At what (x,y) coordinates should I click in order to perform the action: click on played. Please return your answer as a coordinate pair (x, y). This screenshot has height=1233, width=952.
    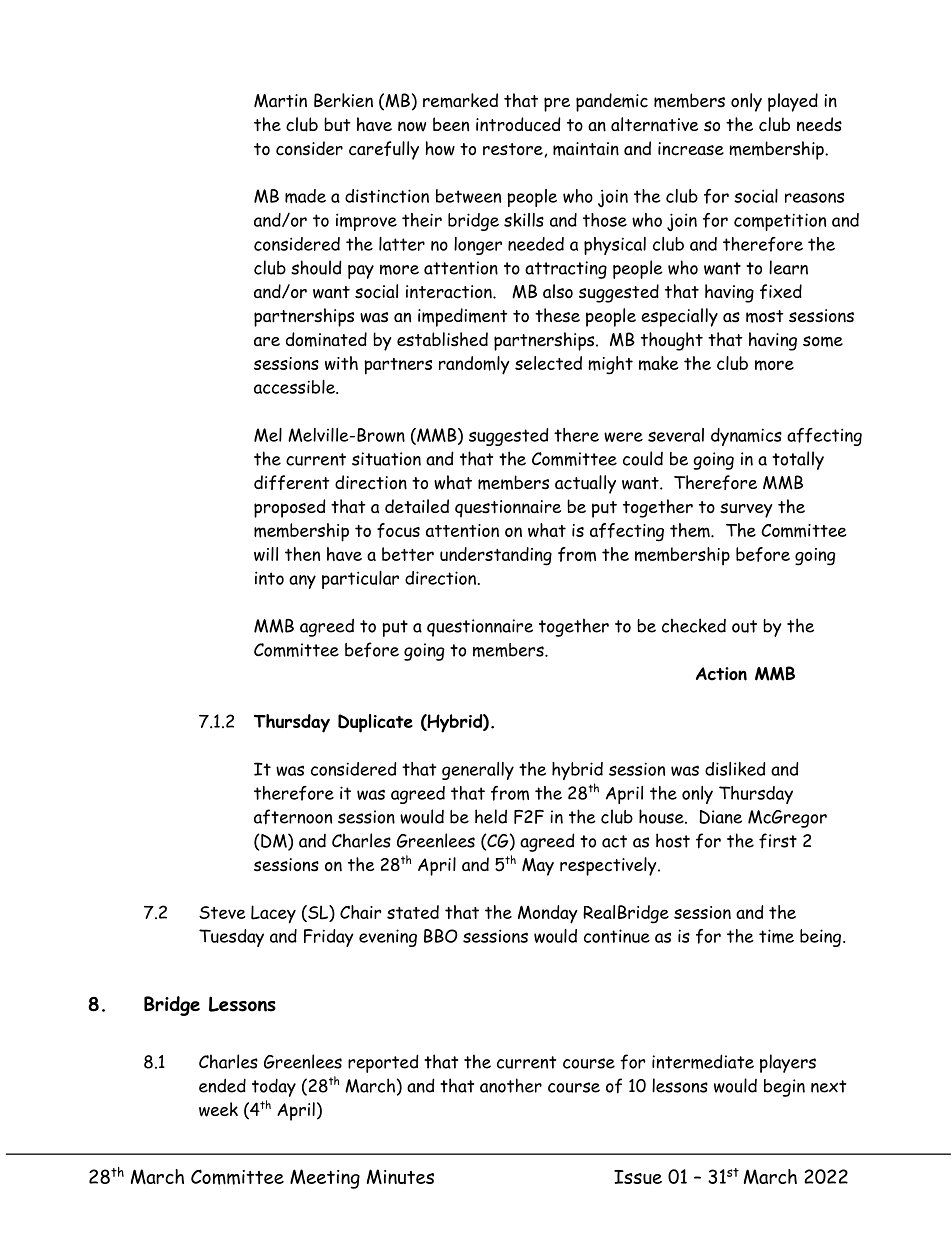
    Looking at the image, I should click on (793, 102).
